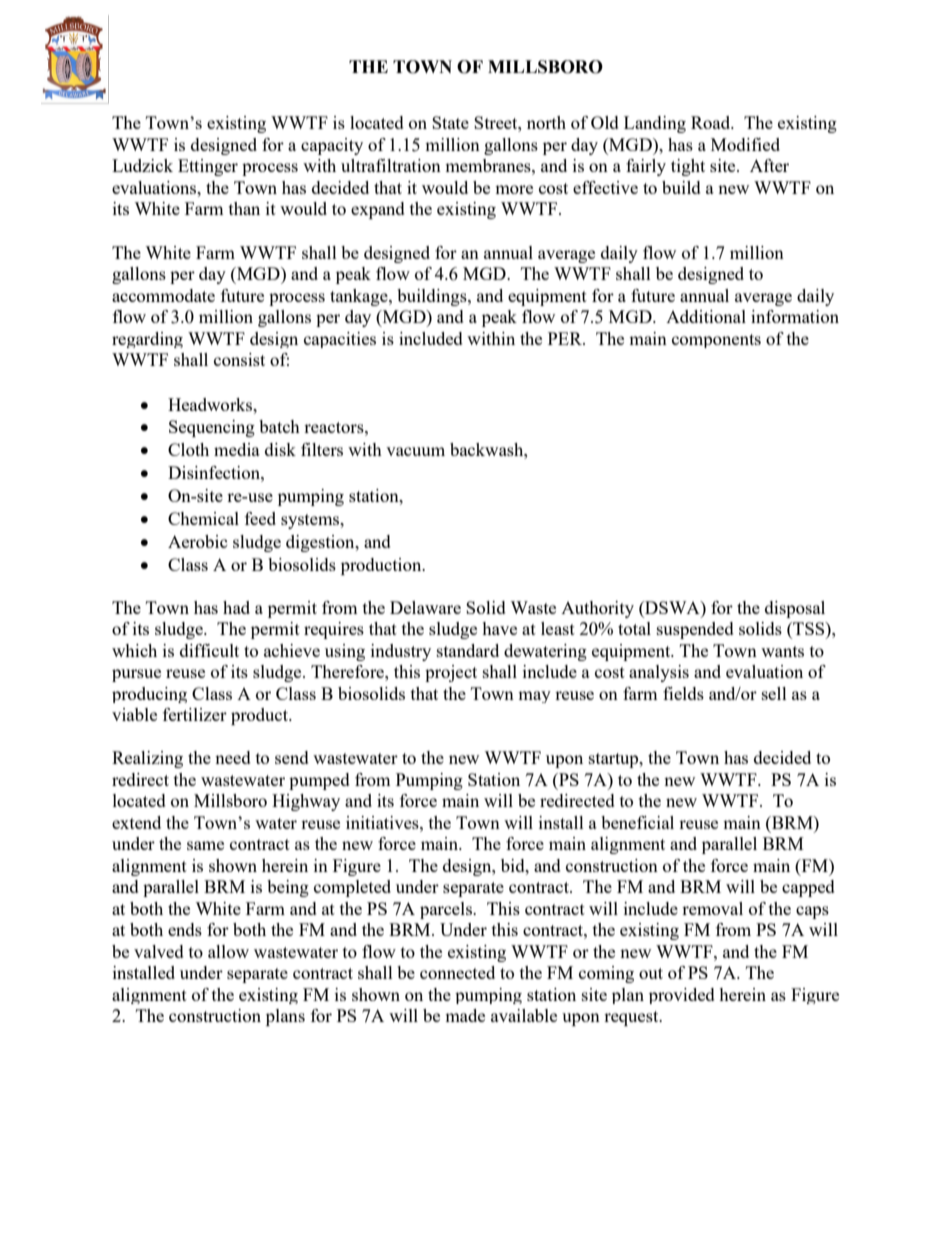 The image size is (952, 1233). I want to click on allow, so click(228, 951).
